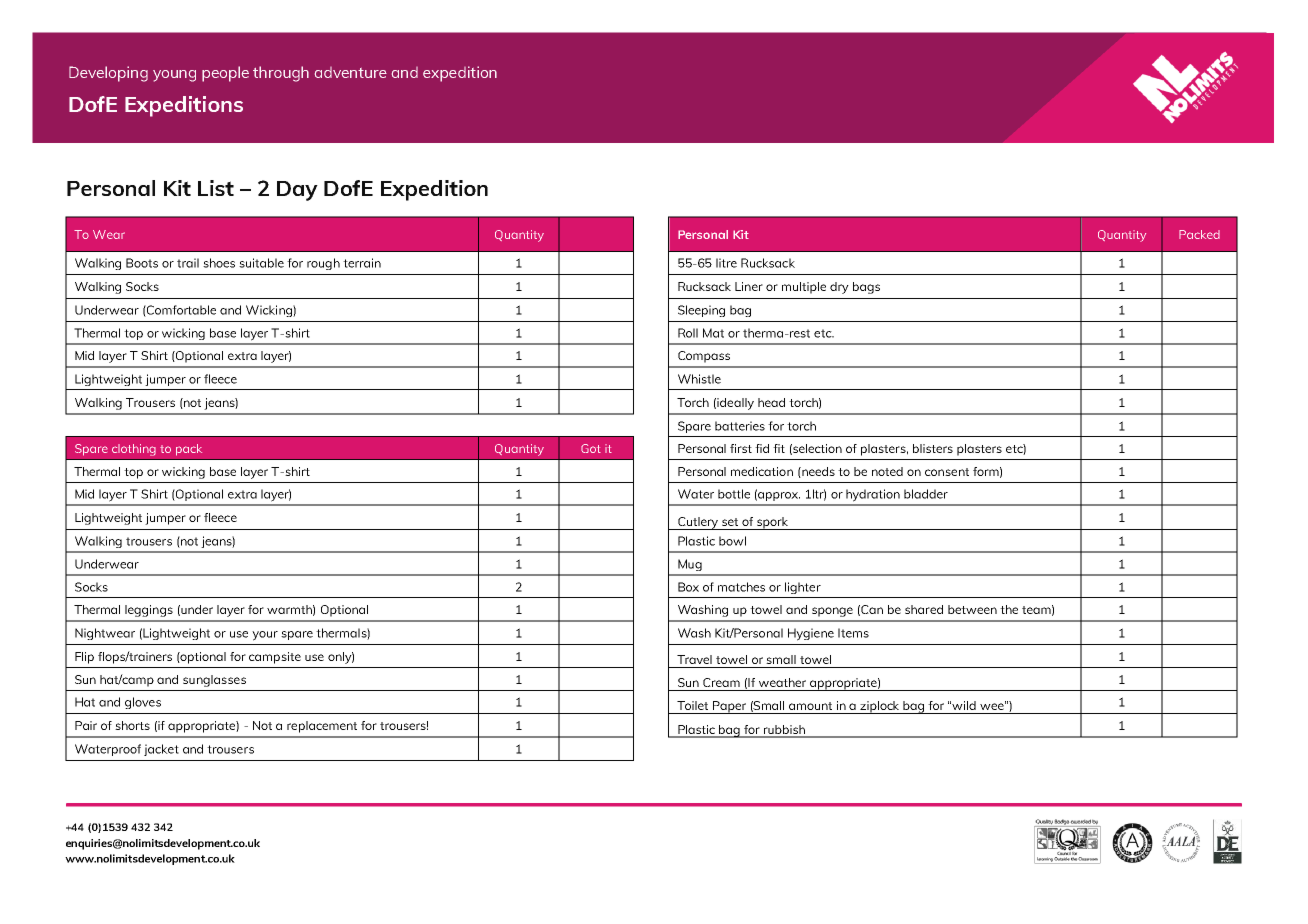 This image has height=924, width=1308. I want to click on shorts, so click(132, 725).
